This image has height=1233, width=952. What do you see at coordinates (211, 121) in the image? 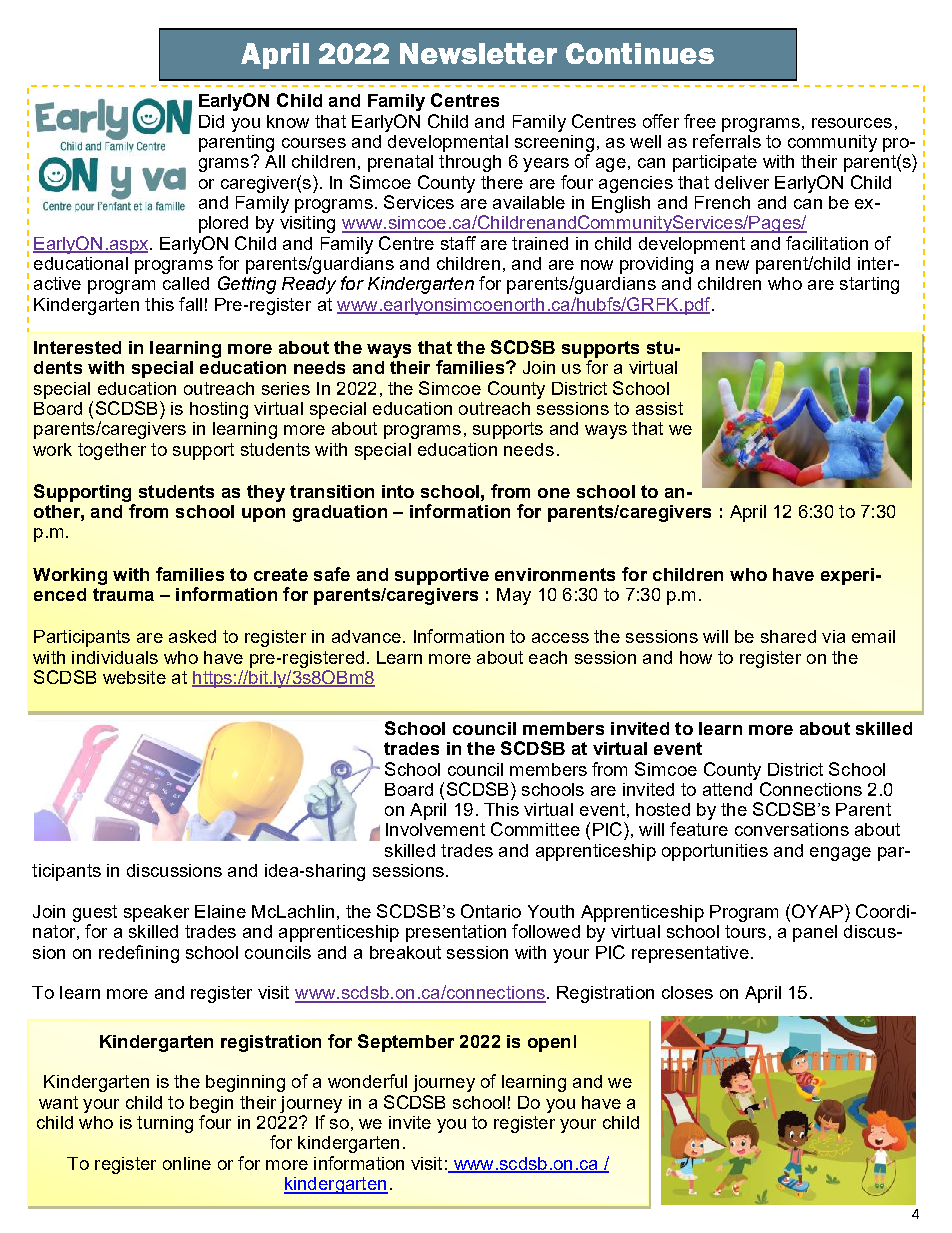
I see `Did` at bounding box center [211, 121].
